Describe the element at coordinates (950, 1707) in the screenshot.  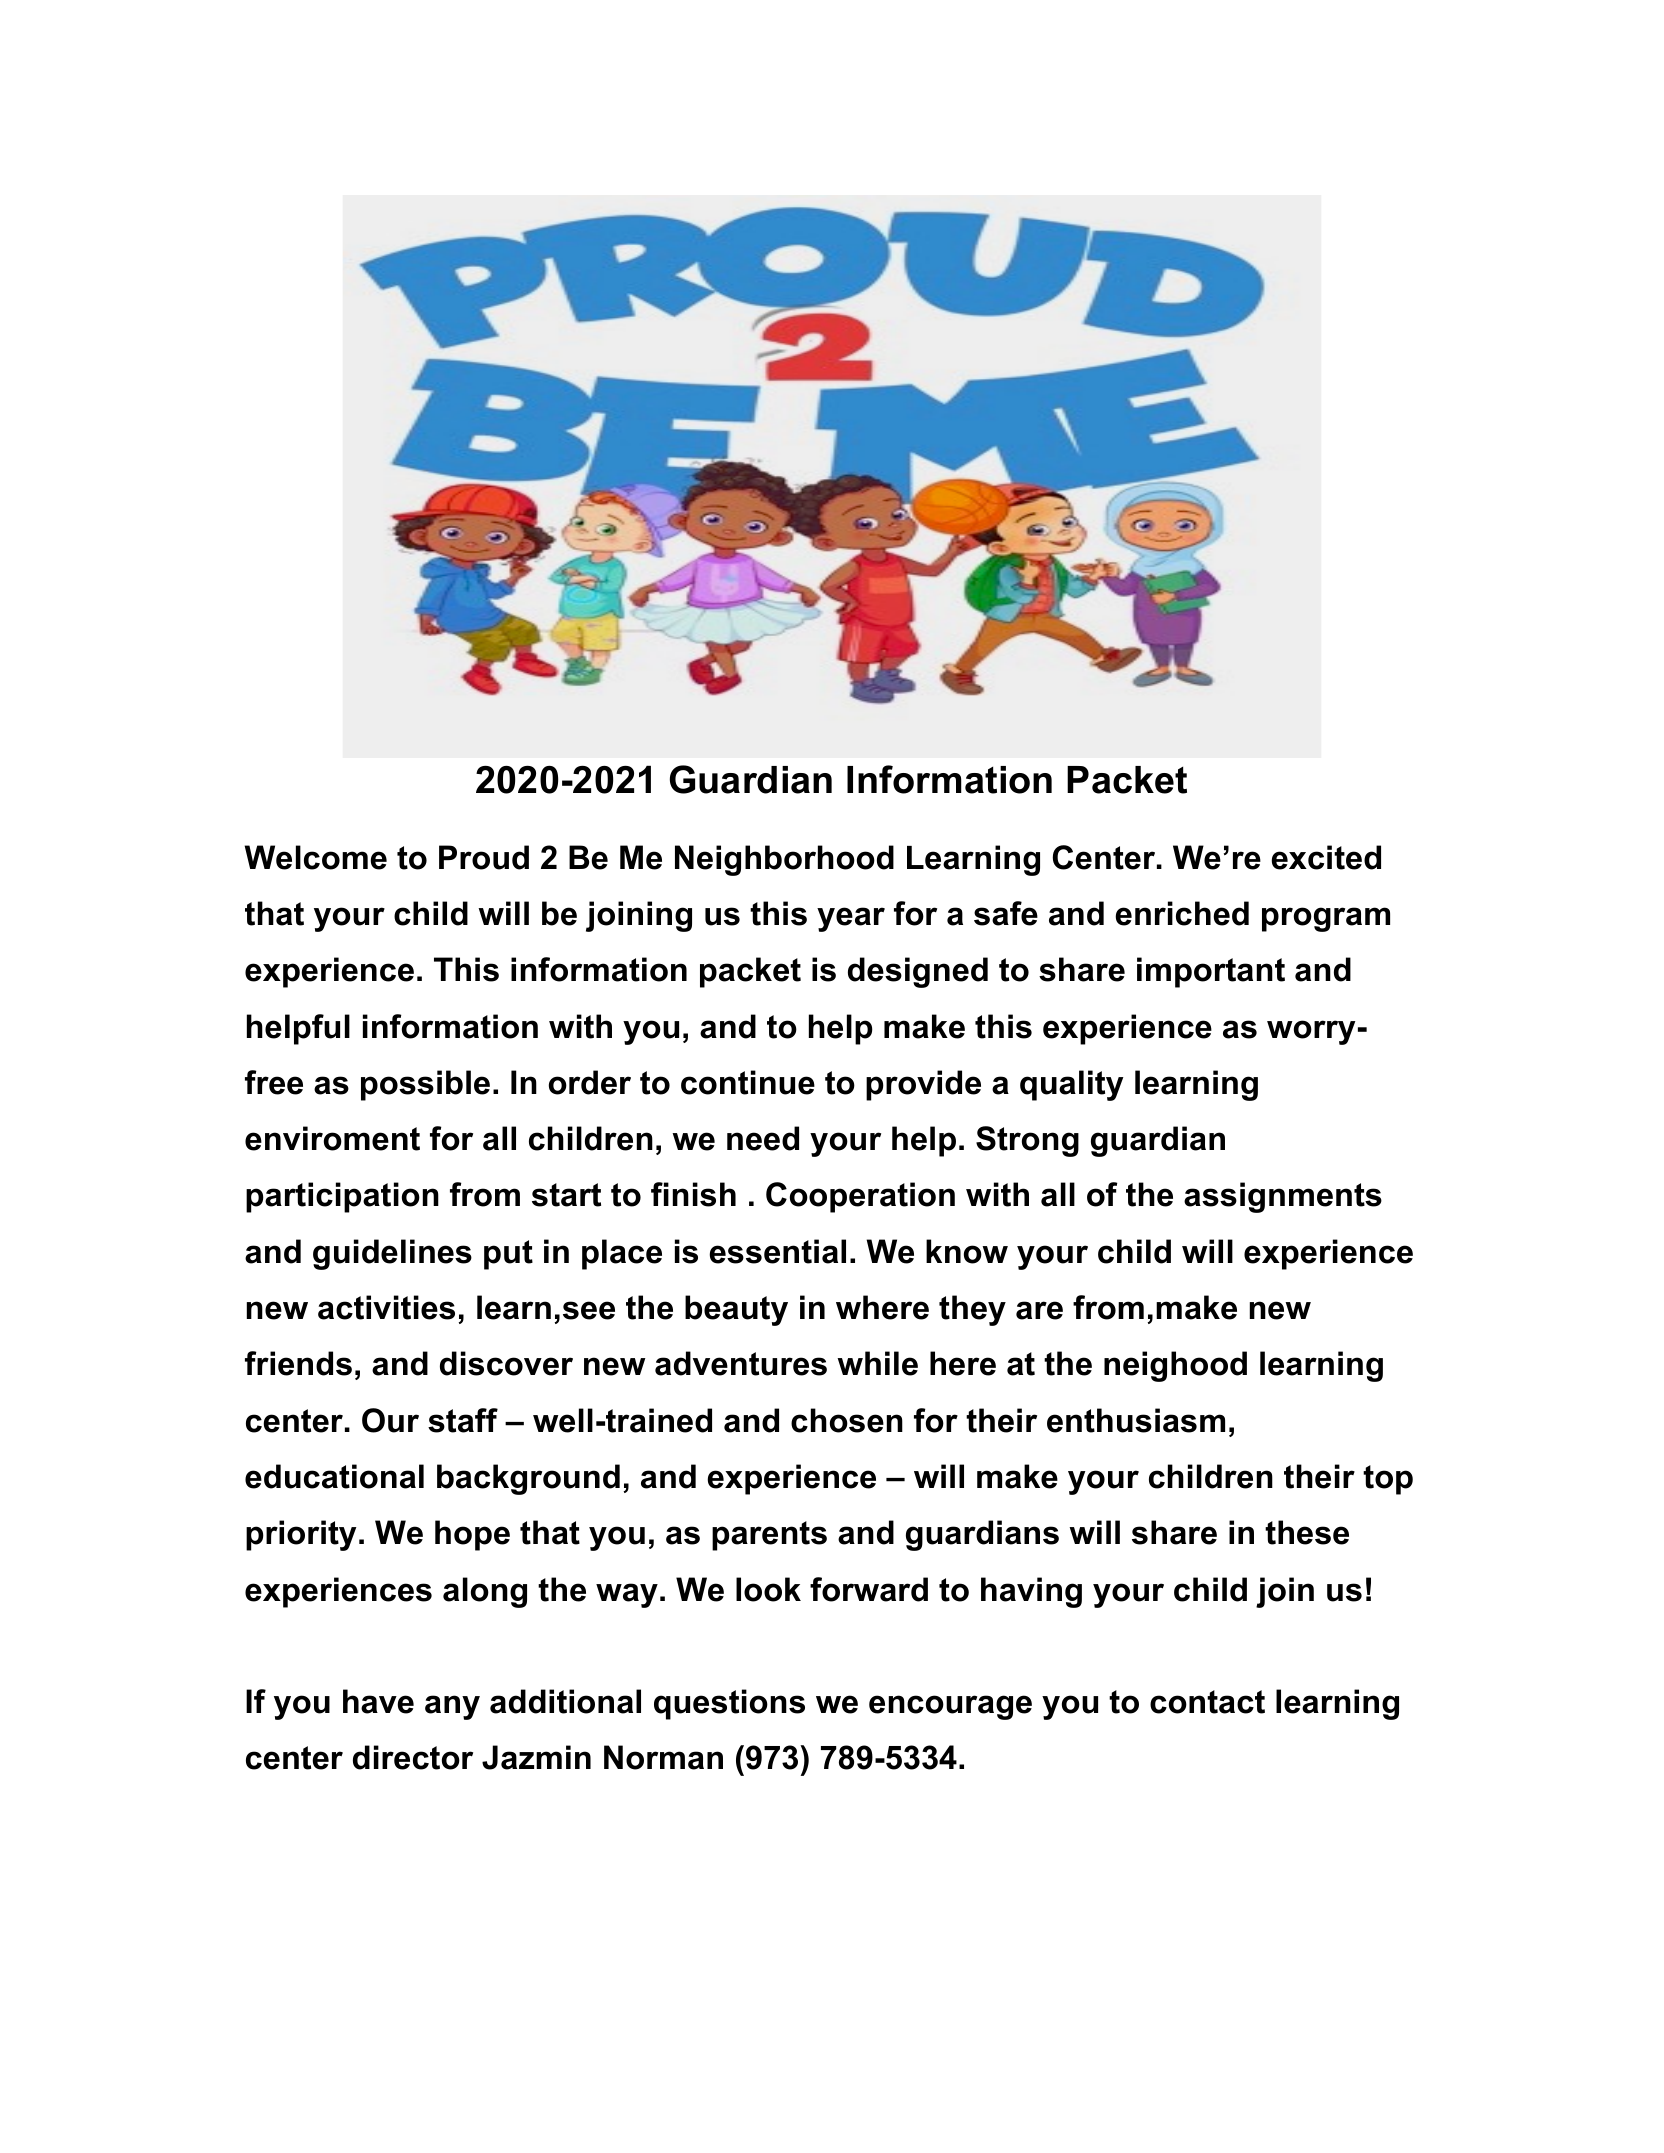
I see `encourage` at that location.
